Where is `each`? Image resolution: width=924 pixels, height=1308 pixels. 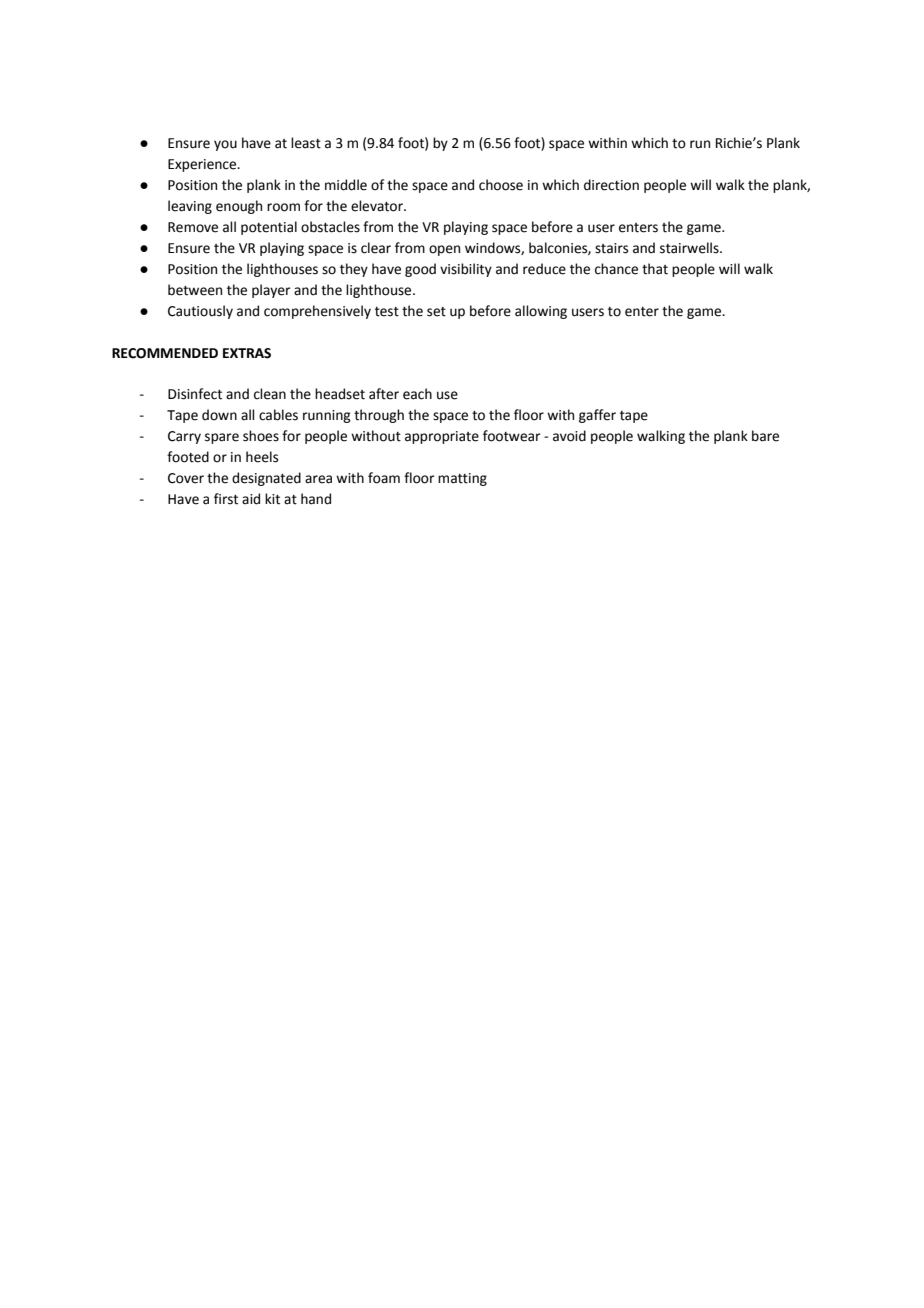 each is located at coordinates (417, 394).
